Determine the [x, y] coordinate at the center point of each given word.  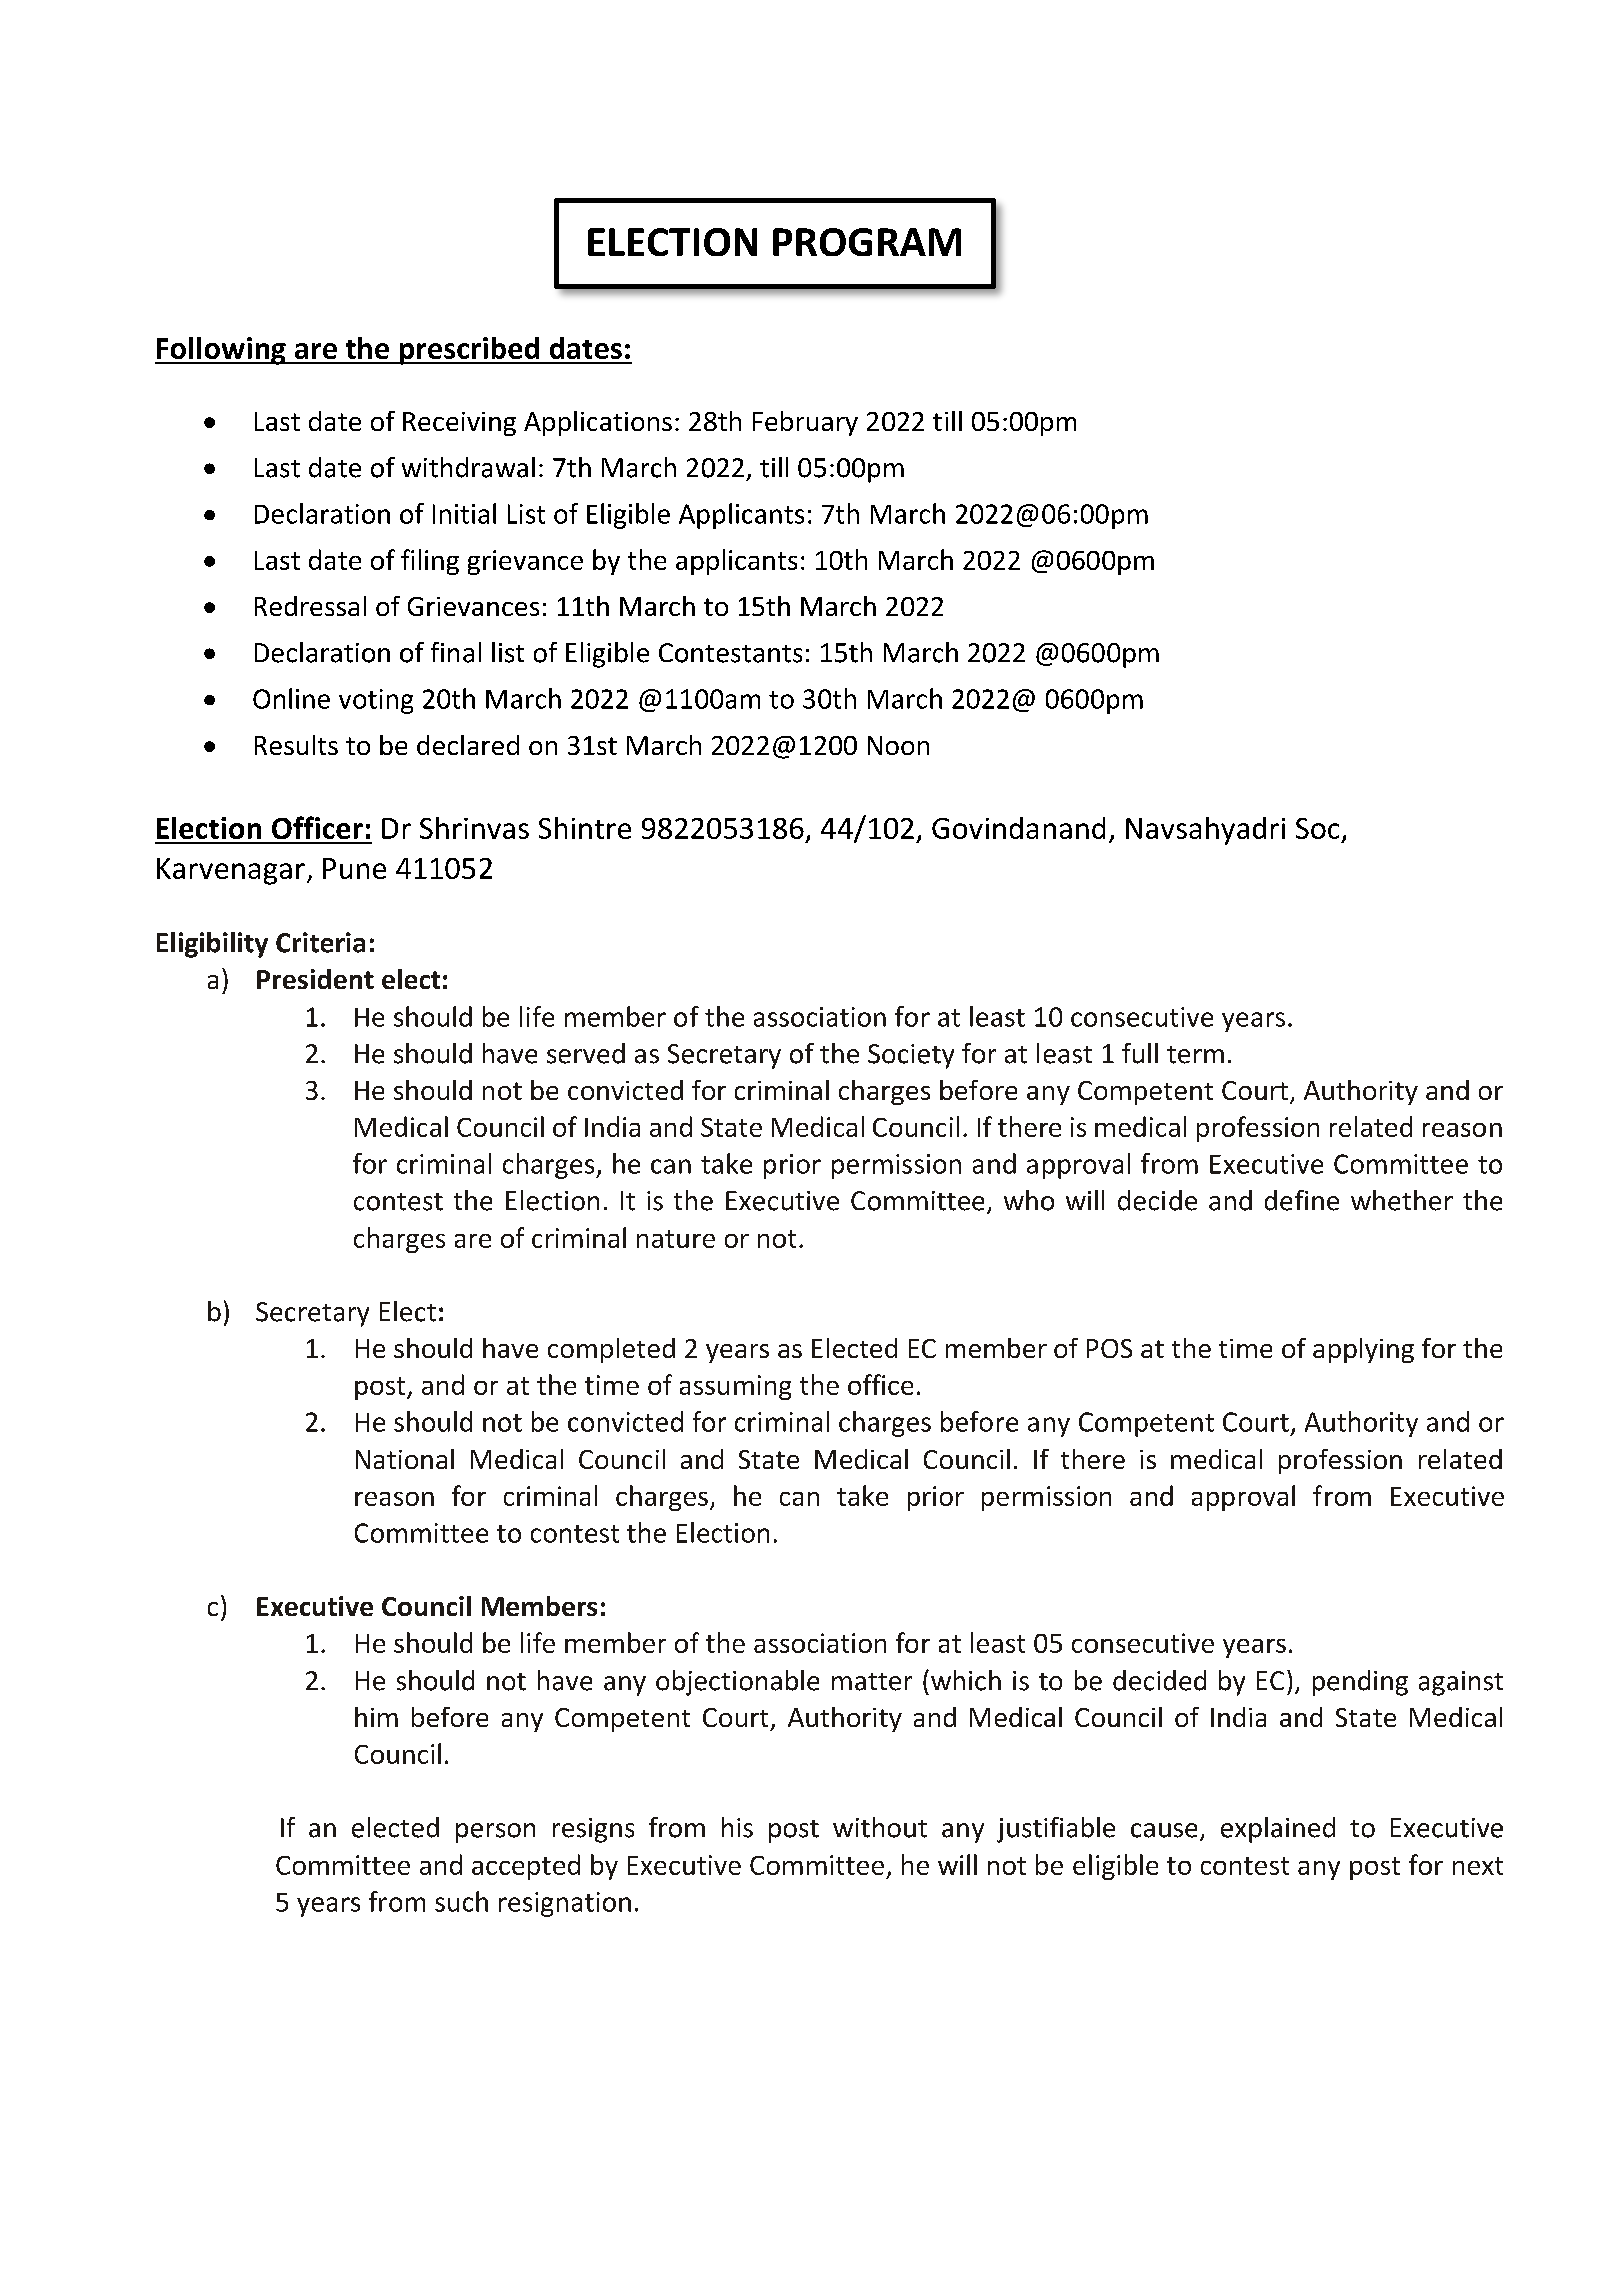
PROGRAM [867, 242]
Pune [354, 868]
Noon [898, 745]
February [805, 423]
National [405, 1459]
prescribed [469, 351]
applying [1363, 1350]
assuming [735, 1387]
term [1195, 1055]
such [461, 1901]
